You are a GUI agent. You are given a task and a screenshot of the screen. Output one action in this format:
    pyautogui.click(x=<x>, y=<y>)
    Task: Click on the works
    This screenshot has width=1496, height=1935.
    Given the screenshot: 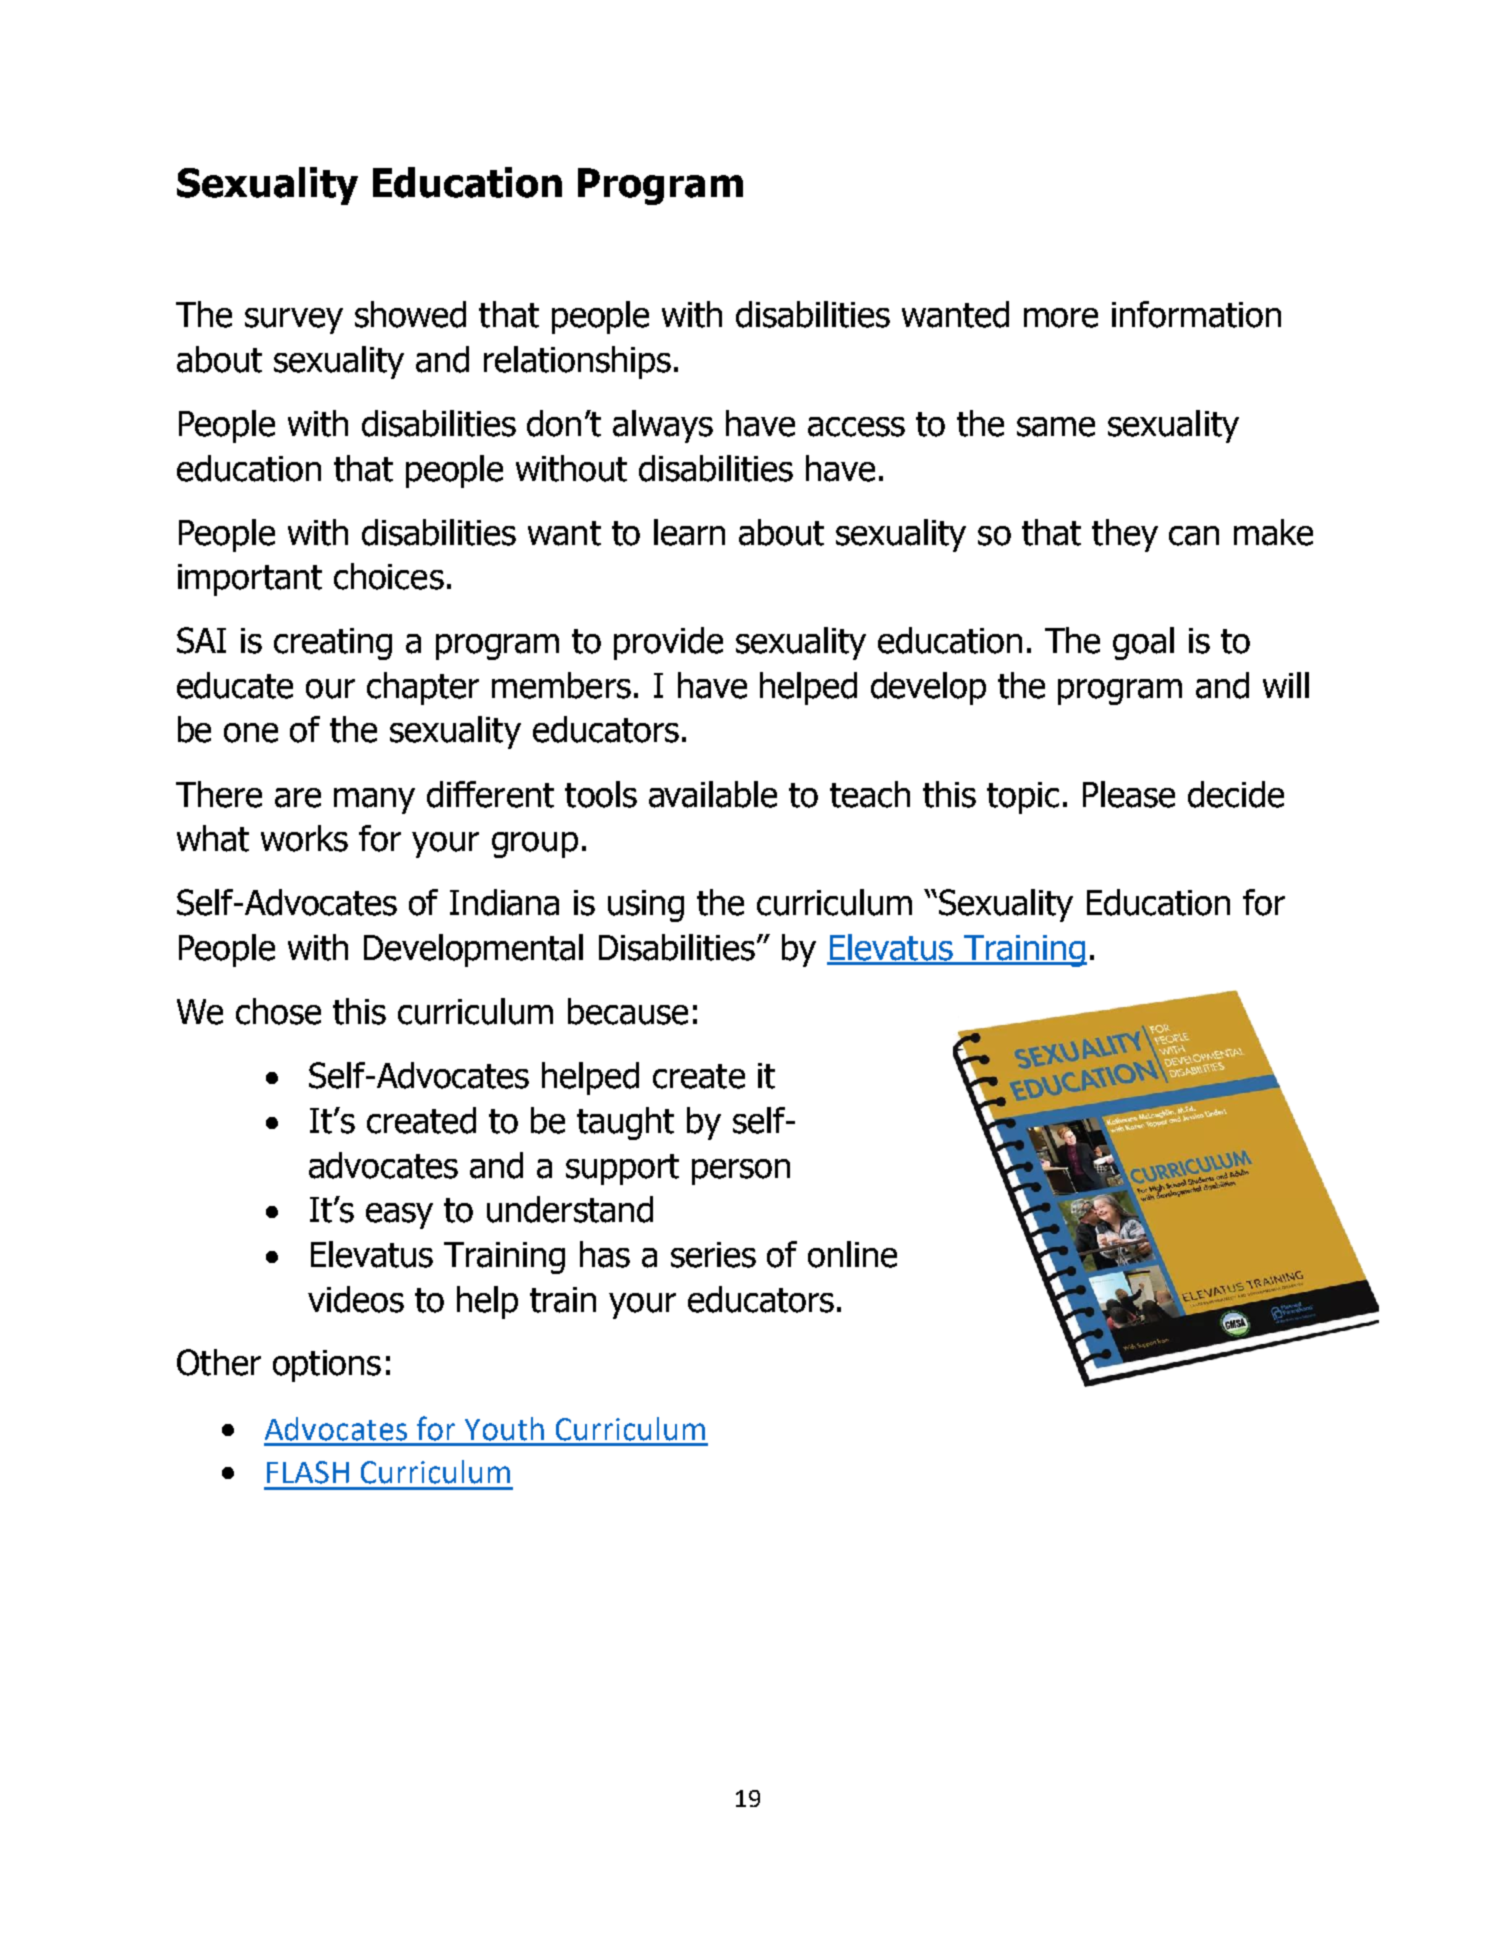 What is the action you would take?
    pyautogui.click(x=304, y=838)
